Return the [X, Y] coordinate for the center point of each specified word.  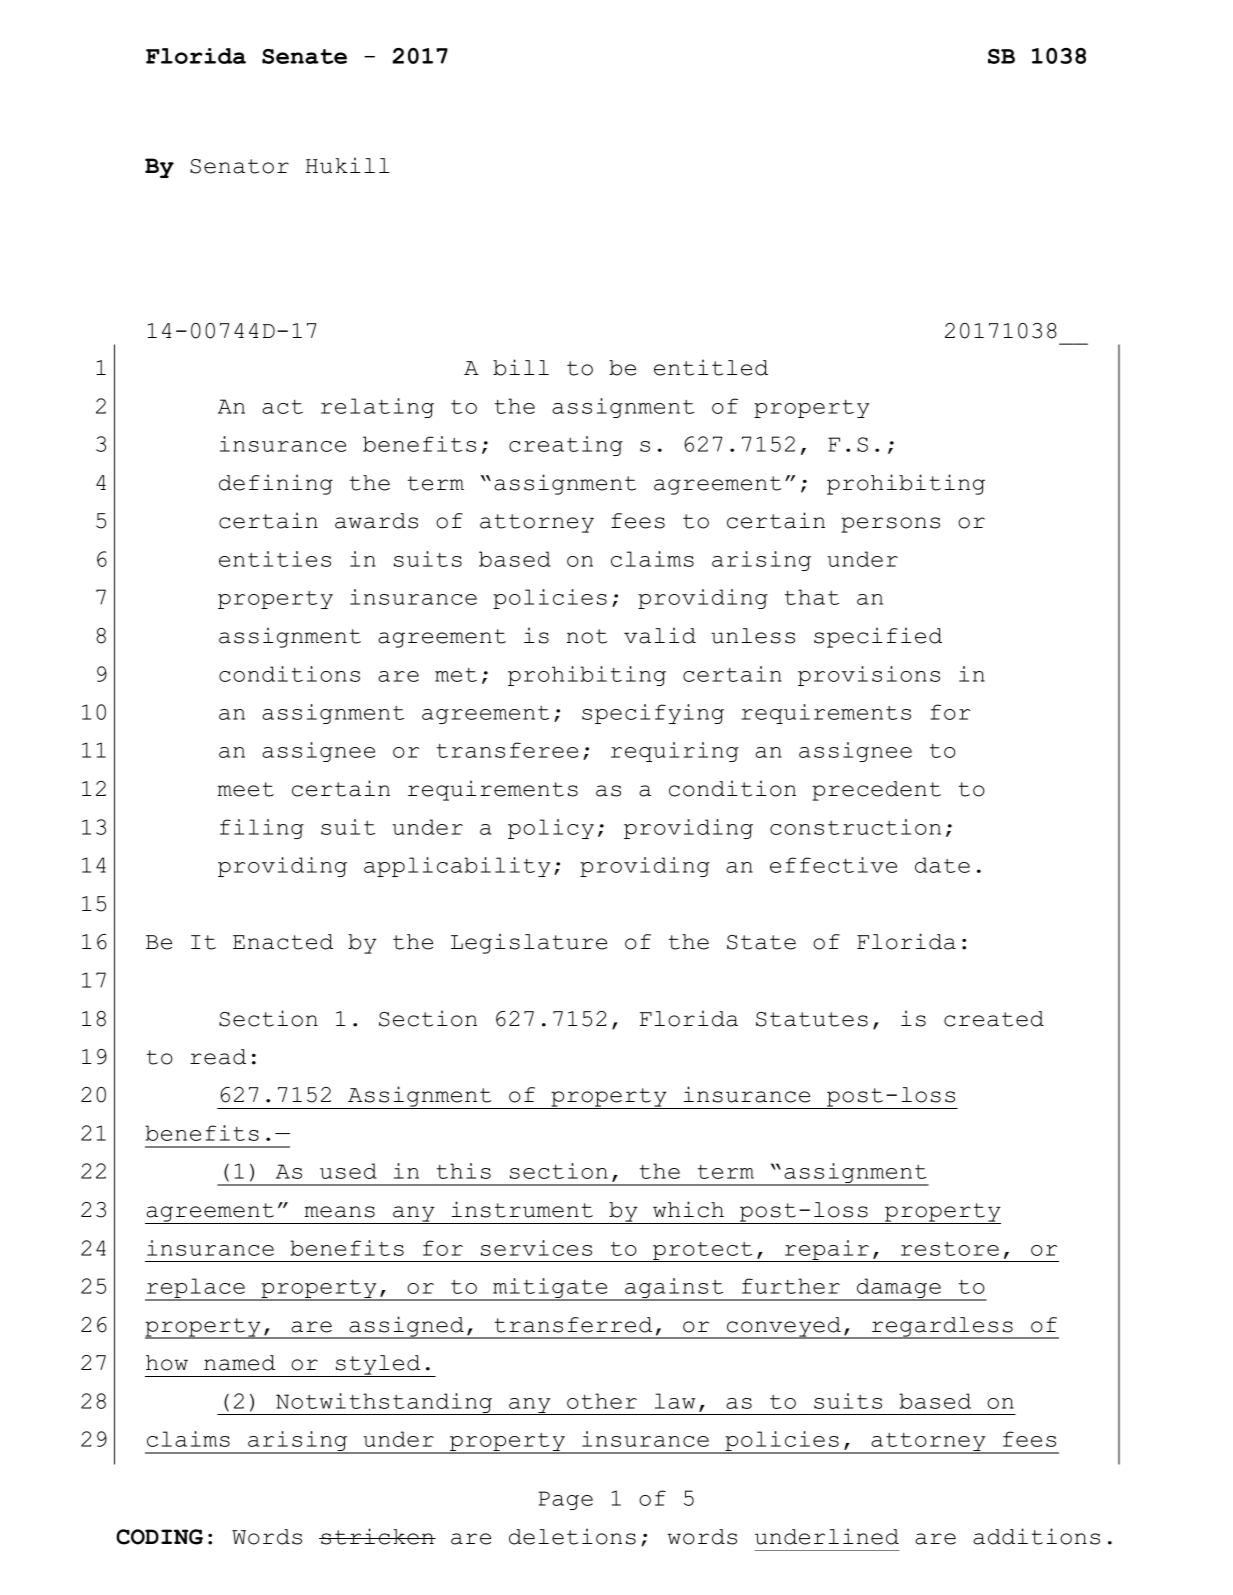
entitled [711, 367]
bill [521, 367]
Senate [304, 56]
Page [565, 1500]
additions [1036, 1536]
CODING [159, 1537]
